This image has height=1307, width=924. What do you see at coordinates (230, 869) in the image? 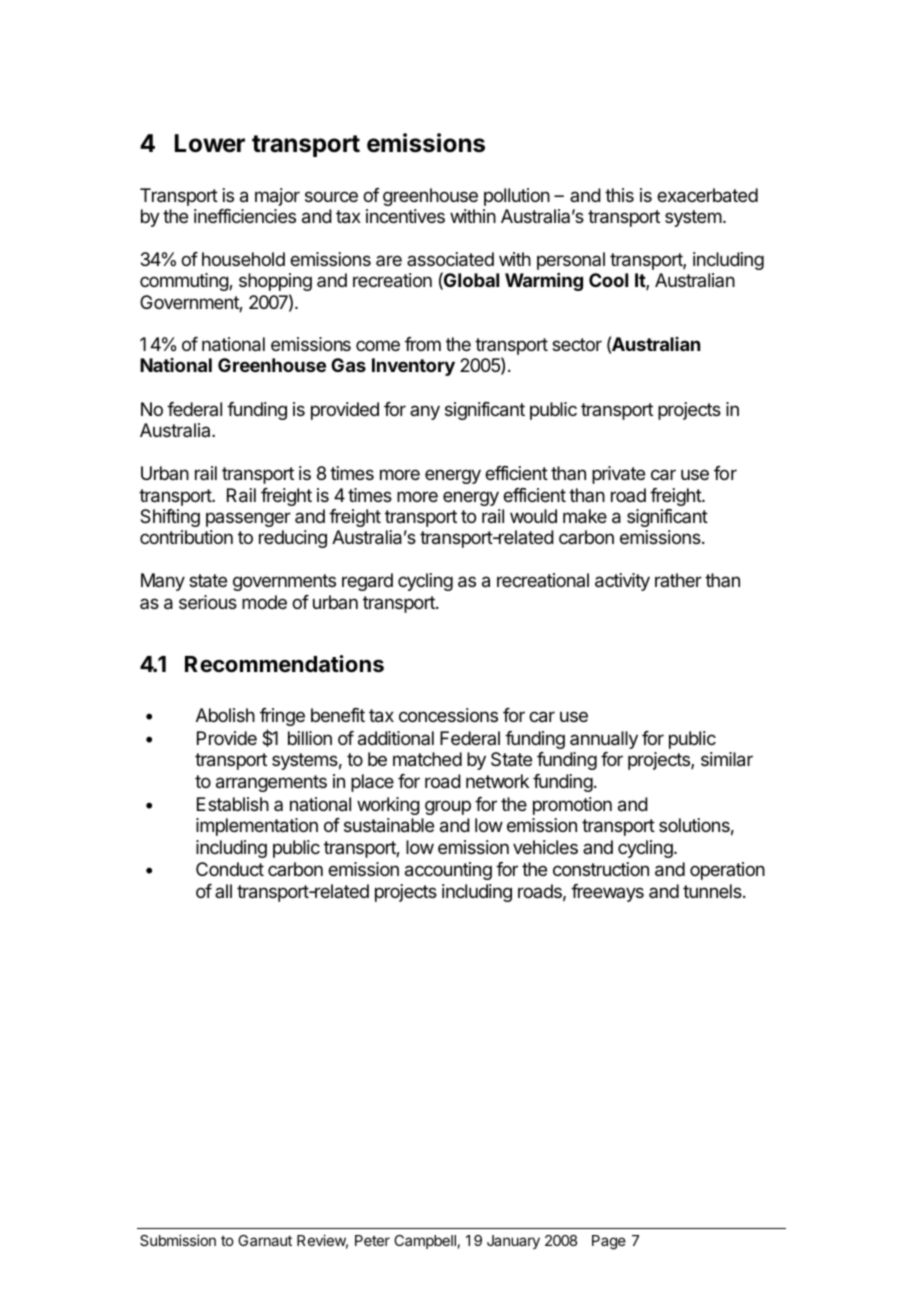
I see `Conduct` at bounding box center [230, 869].
